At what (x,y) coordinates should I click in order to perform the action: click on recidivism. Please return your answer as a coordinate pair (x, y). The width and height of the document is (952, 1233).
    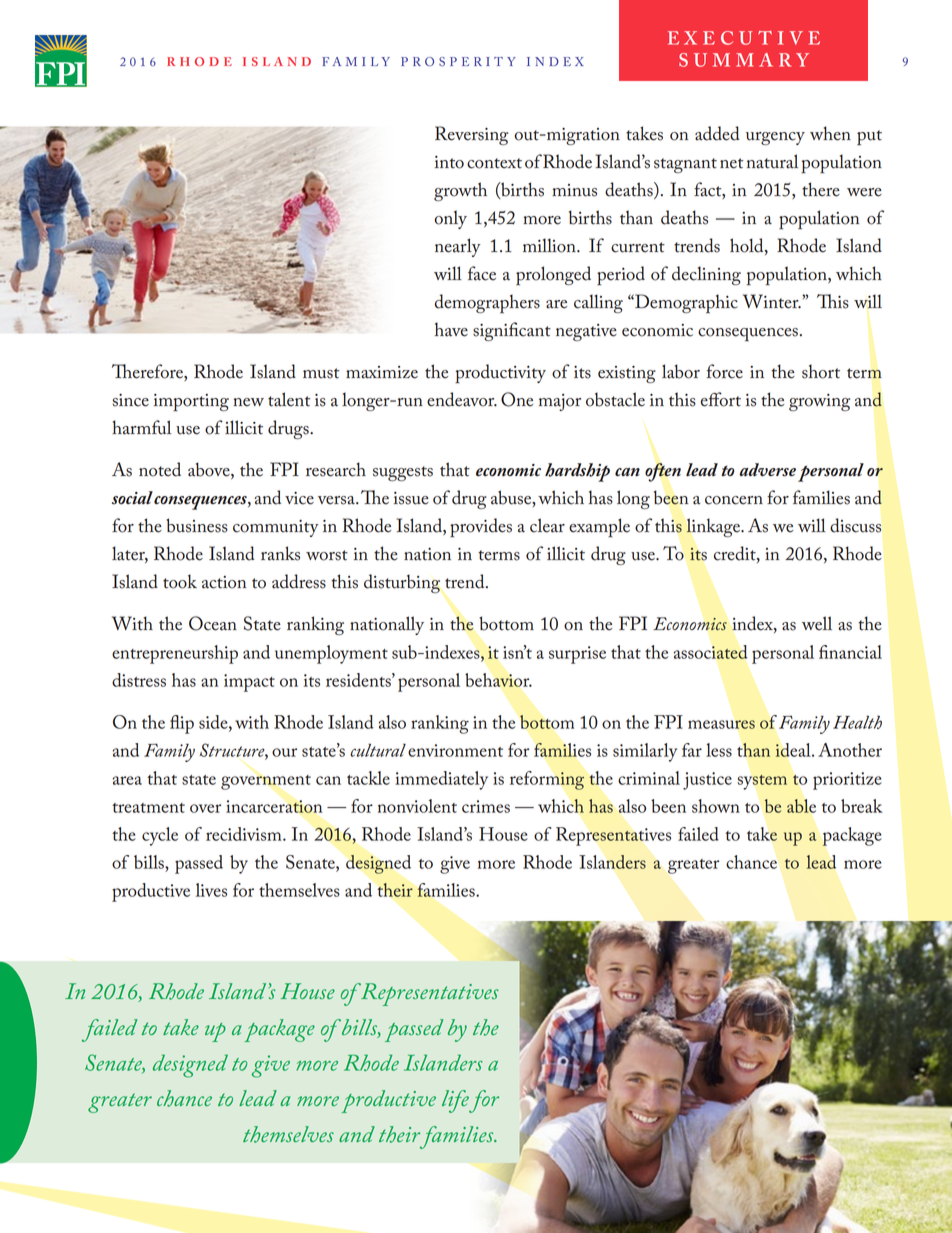
    Looking at the image, I should click on (245, 834).
